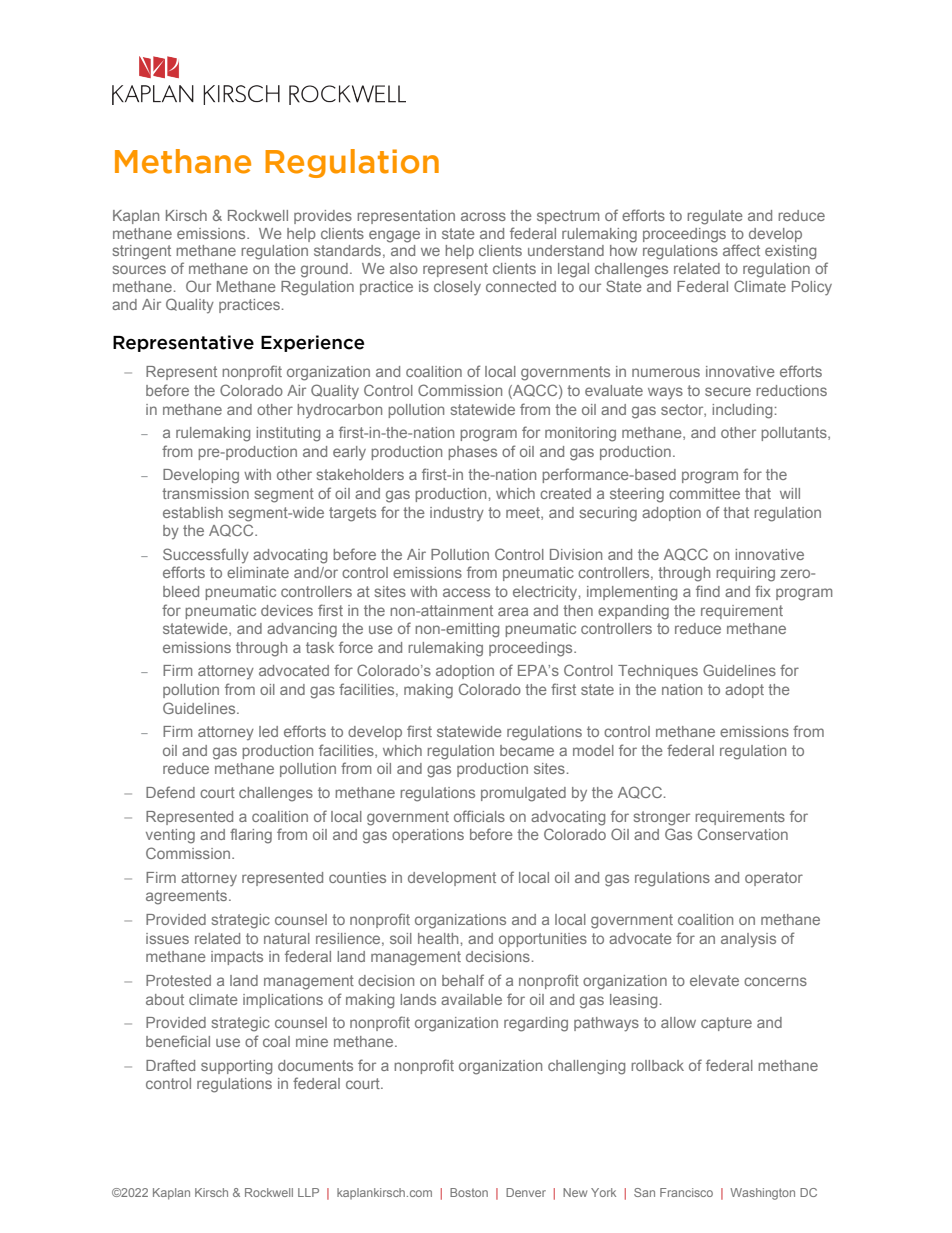 This screenshot has height=1233, width=952. Describe the element at coordinates (142, 252) in the screenshot. I see `stringent` at that location.
